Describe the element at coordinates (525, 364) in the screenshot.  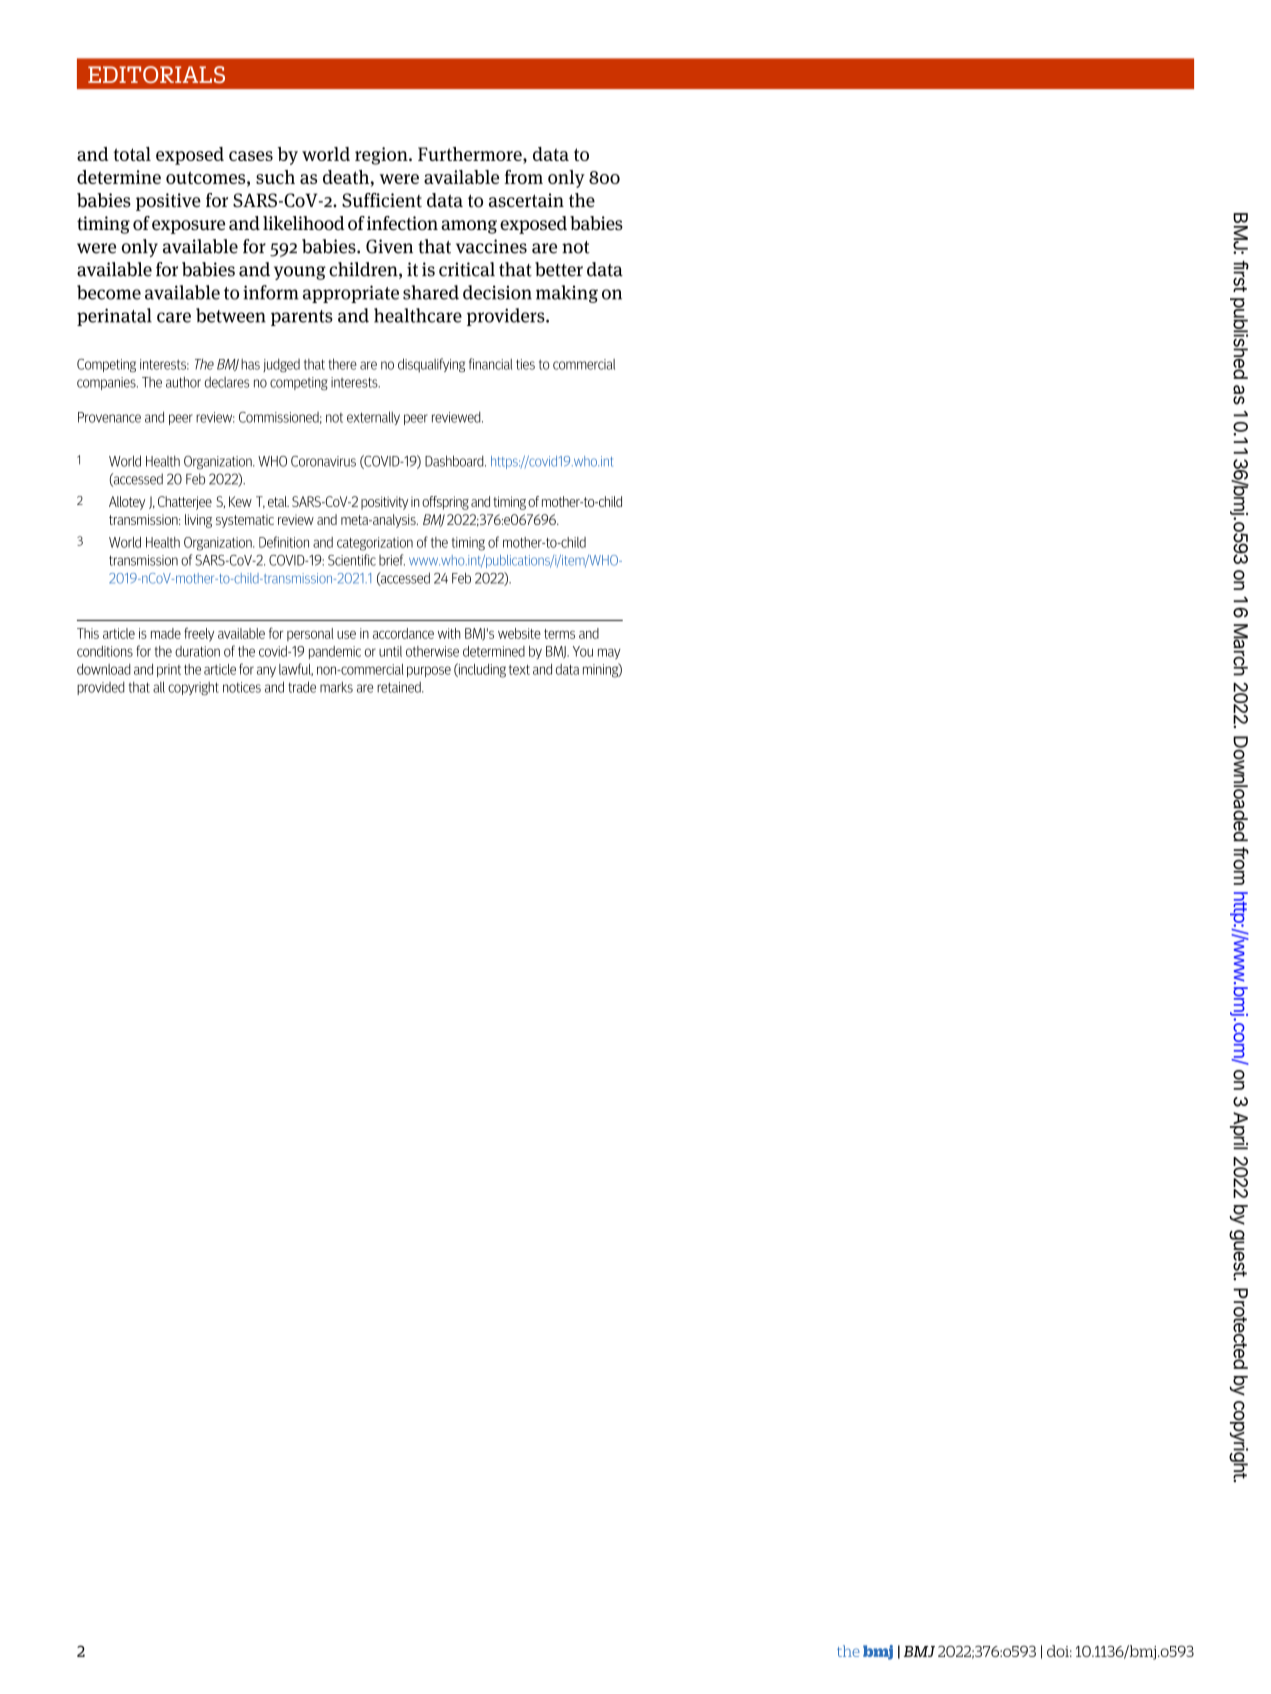
I see `ties` at that location.
